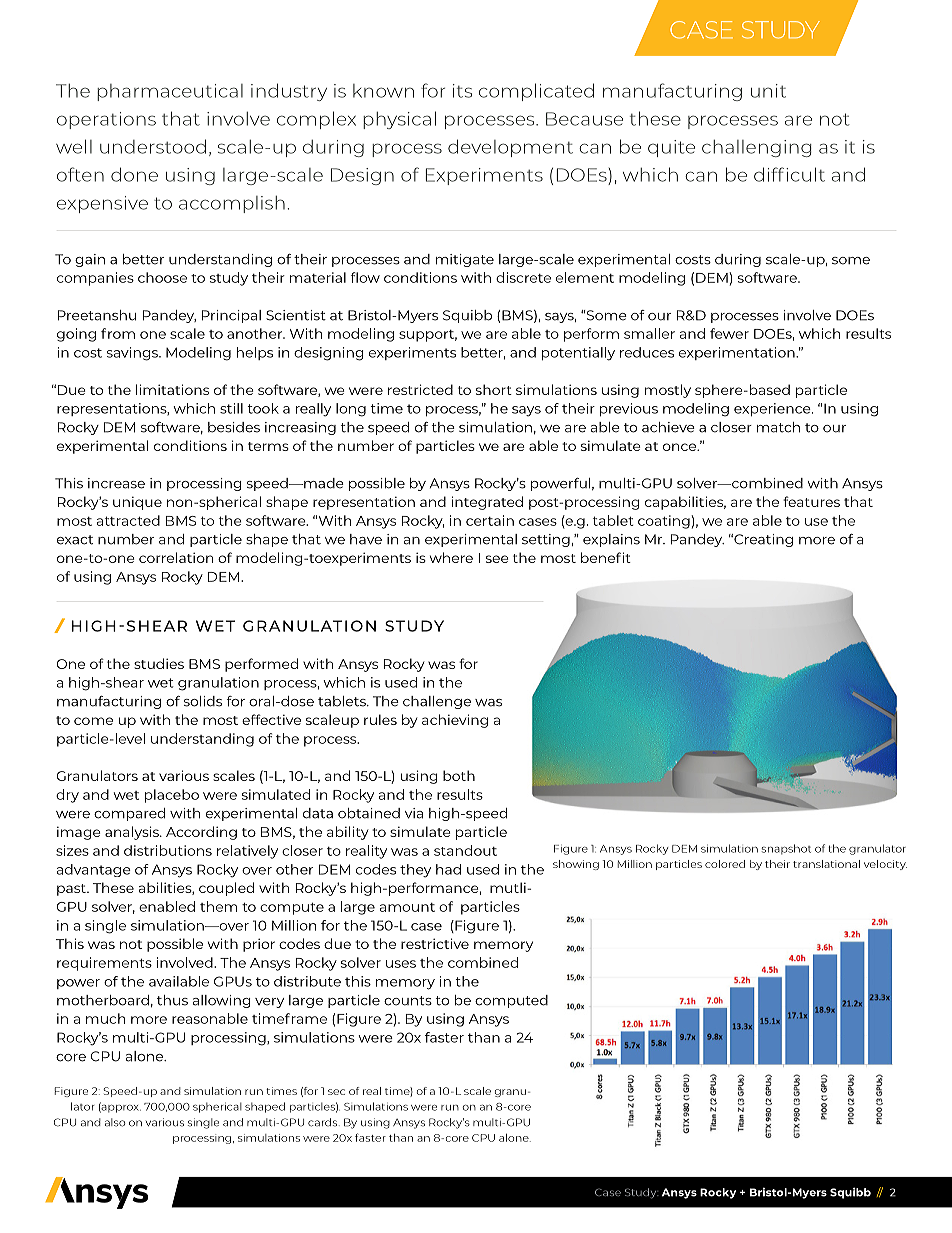  I want to click on match, so click(778, 427).
